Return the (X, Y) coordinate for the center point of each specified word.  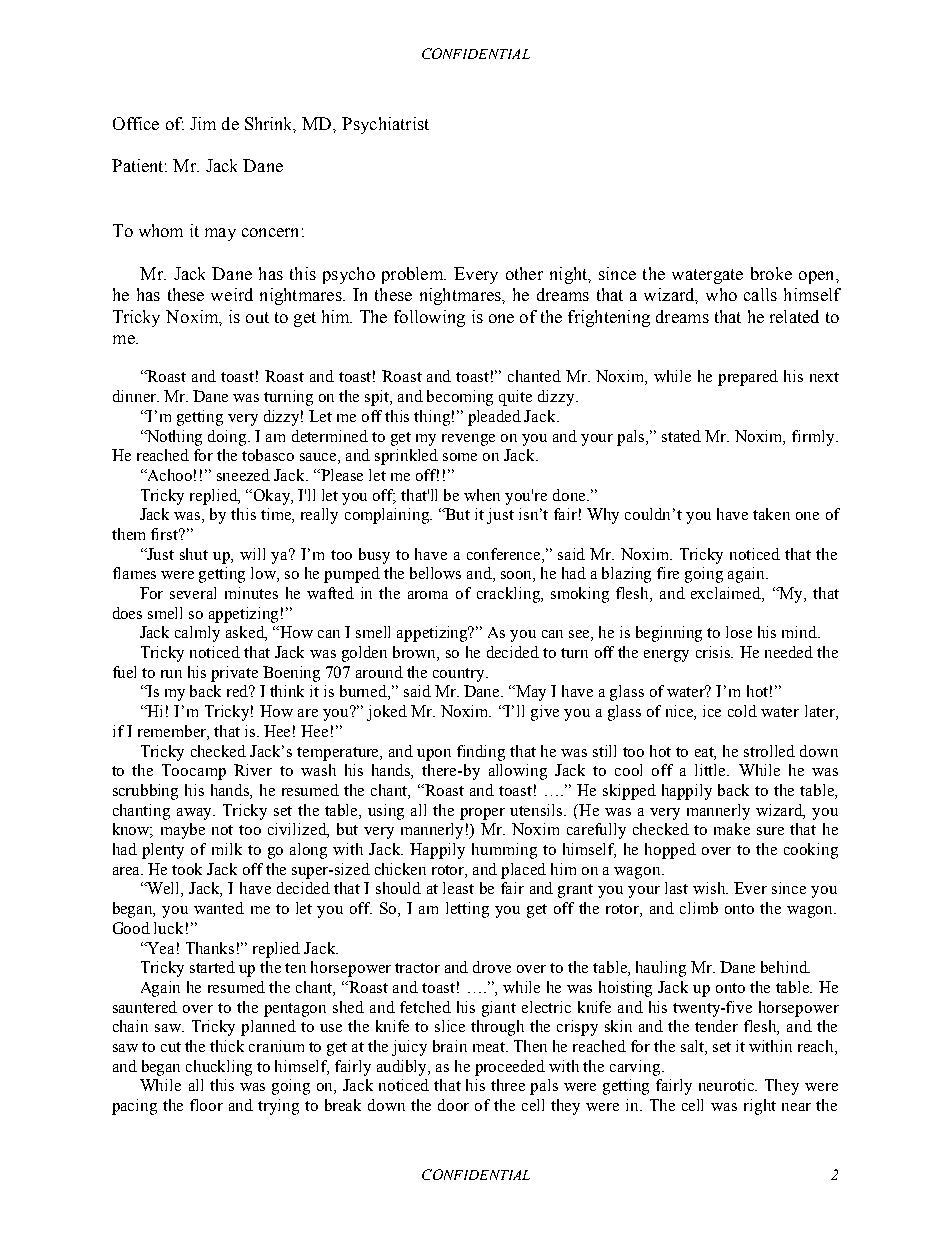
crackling (510, 595)
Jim (203, 123)
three (508, 1085)
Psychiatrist (385, 125)
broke (771, 273)
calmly (197, 634)
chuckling (219, 1068)
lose (739, 632)
